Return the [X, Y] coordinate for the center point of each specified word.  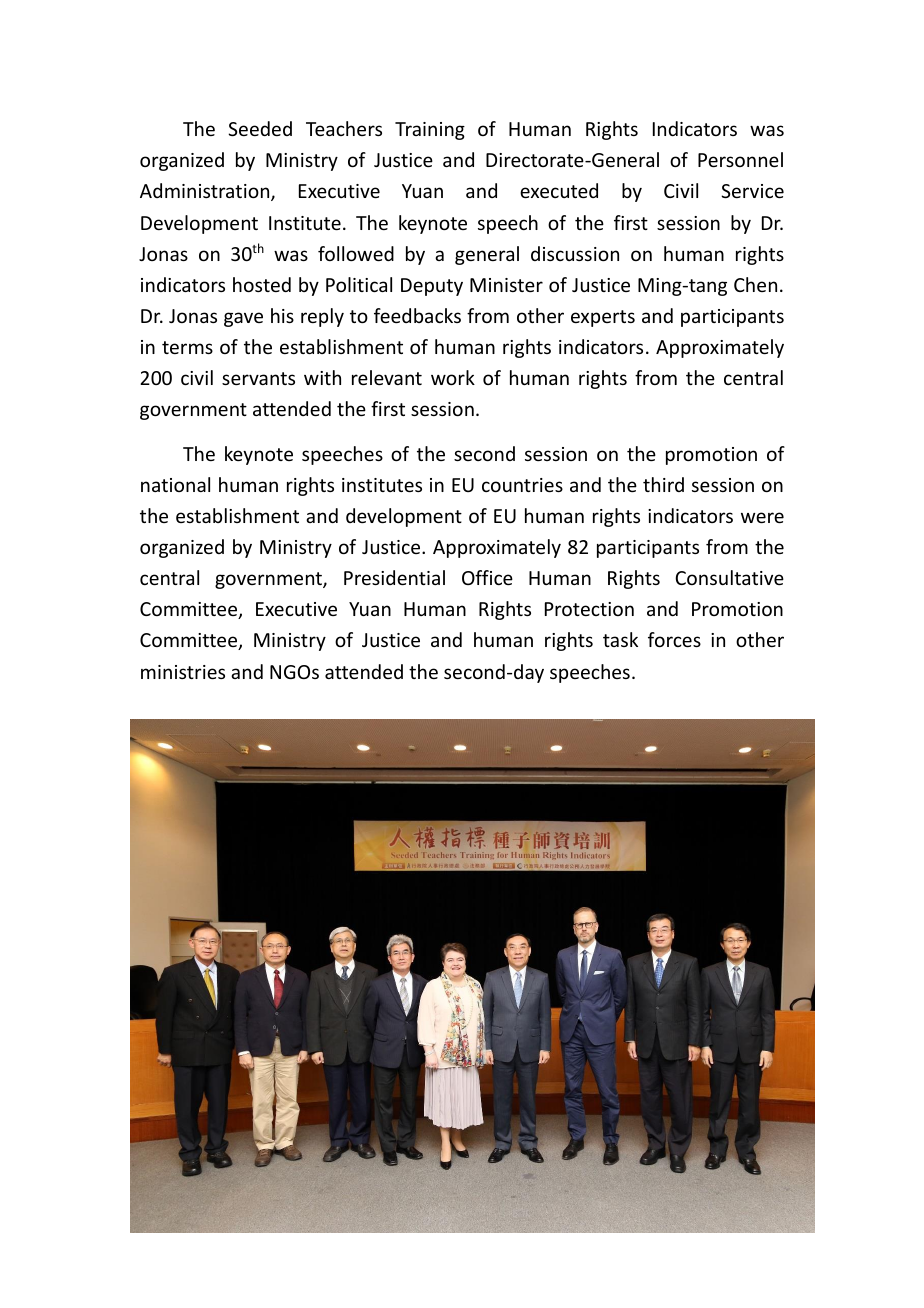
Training [430, 131]
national [175, 484]
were [762, 517]
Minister [506, 285]
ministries [183, 672]
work [453, 377]
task [620, 639]
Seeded [260, 128]
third [663, 484]
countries [522, 485]
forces [674, 639]
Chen [755, 284]
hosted [262, 284]
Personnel [740, 159]
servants [258, 378]
